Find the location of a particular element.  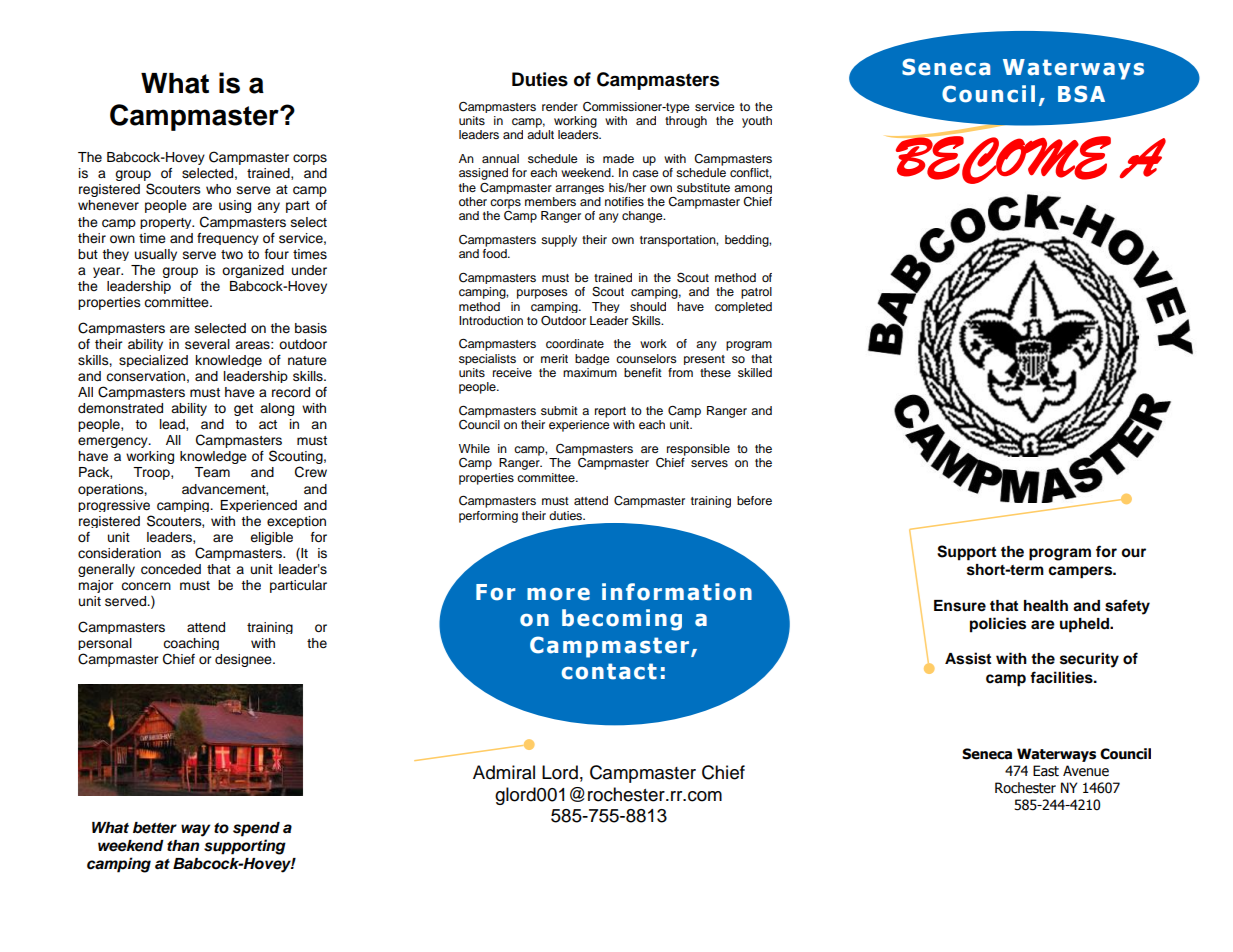

who is located at coordinates (218, 189).
